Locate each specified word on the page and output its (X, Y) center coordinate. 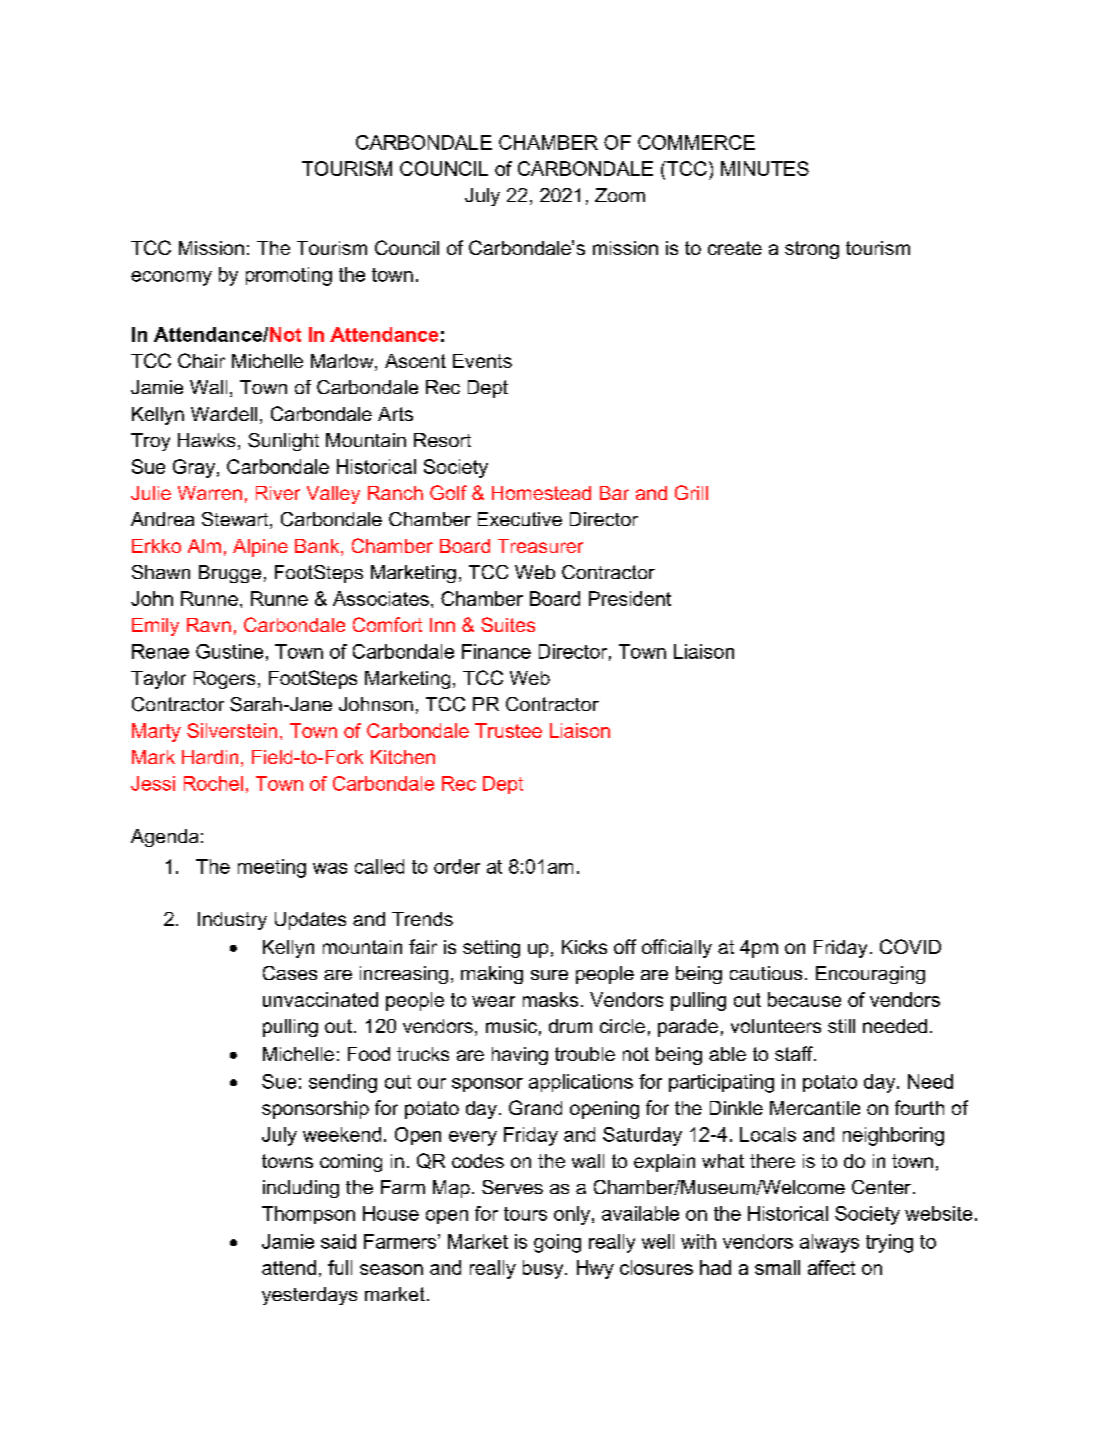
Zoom (620, 195)
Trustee (508, 730)
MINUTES (765, 168)
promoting (289, 276)
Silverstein (232, 730)
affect (831, 1267)
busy (544, 1269)
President (630, 598)
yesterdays (309, 1296)
